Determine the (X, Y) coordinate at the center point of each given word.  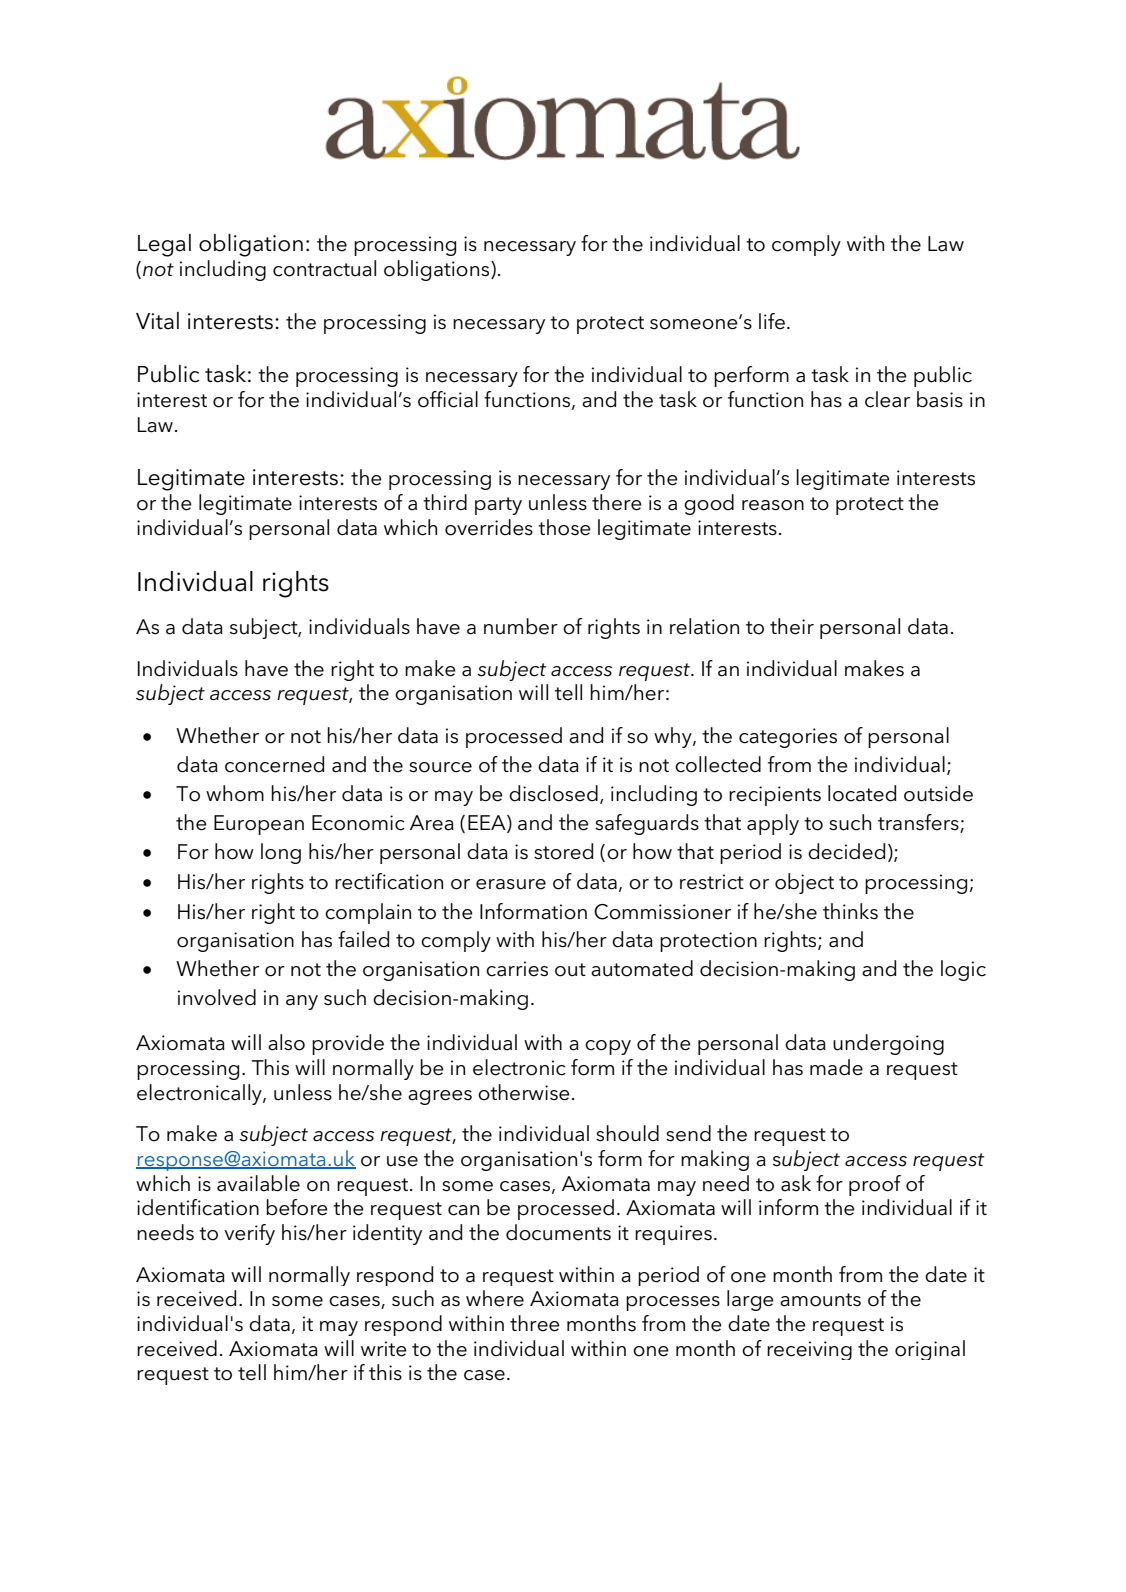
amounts (820, 1300)
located (862, 793)
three (535, 1323)
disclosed (553, 793)
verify (249, 1234)
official (448, 399)
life (772, 321)
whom (235, 793)
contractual (324, 268)
